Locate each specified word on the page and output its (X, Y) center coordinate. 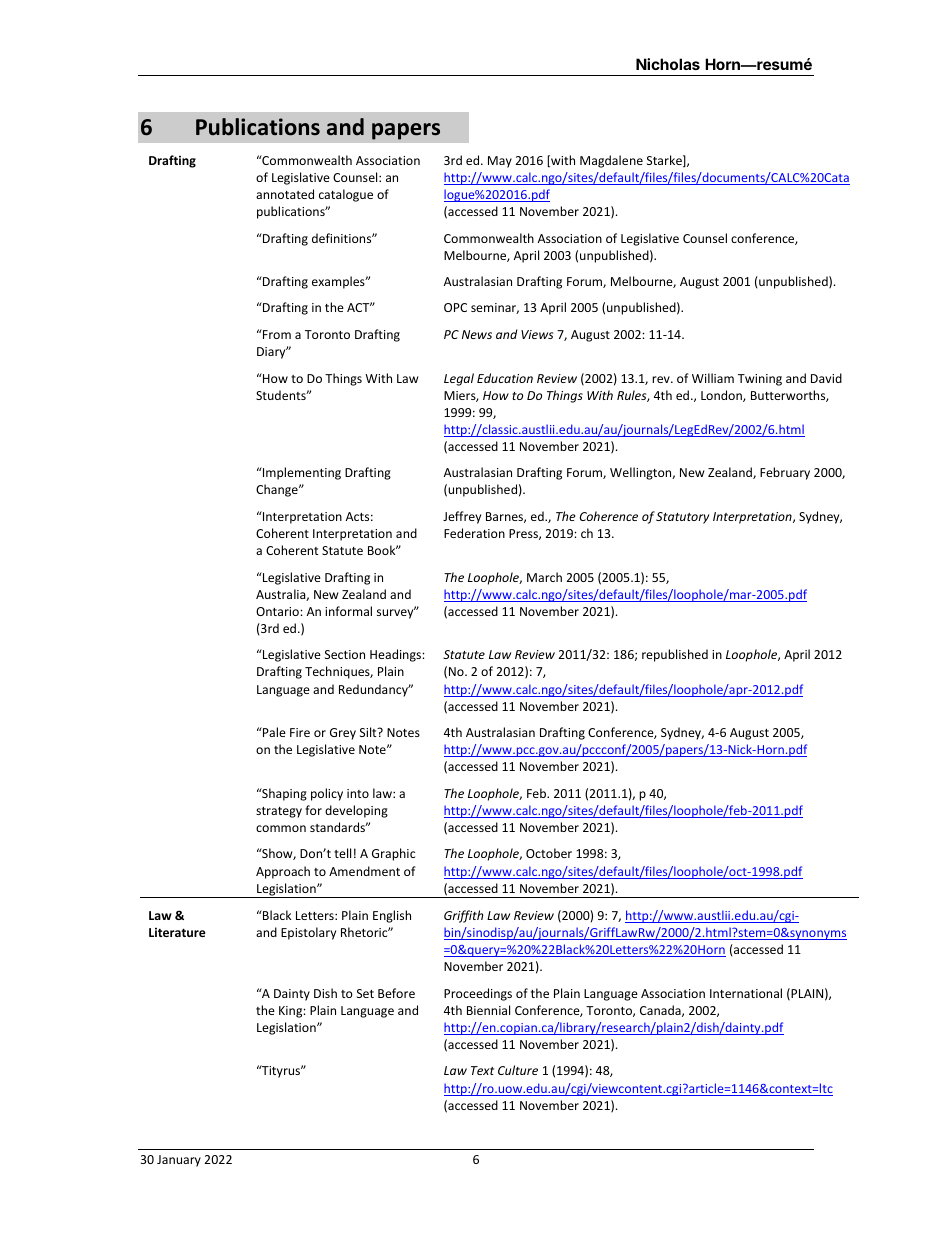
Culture (518, 1070)
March (544, 577)
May (500, 162)
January (179, 1161)
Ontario (278, 611)
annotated (285, 194)
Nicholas (668, 64)
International (746, 993)
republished (675, 655)
